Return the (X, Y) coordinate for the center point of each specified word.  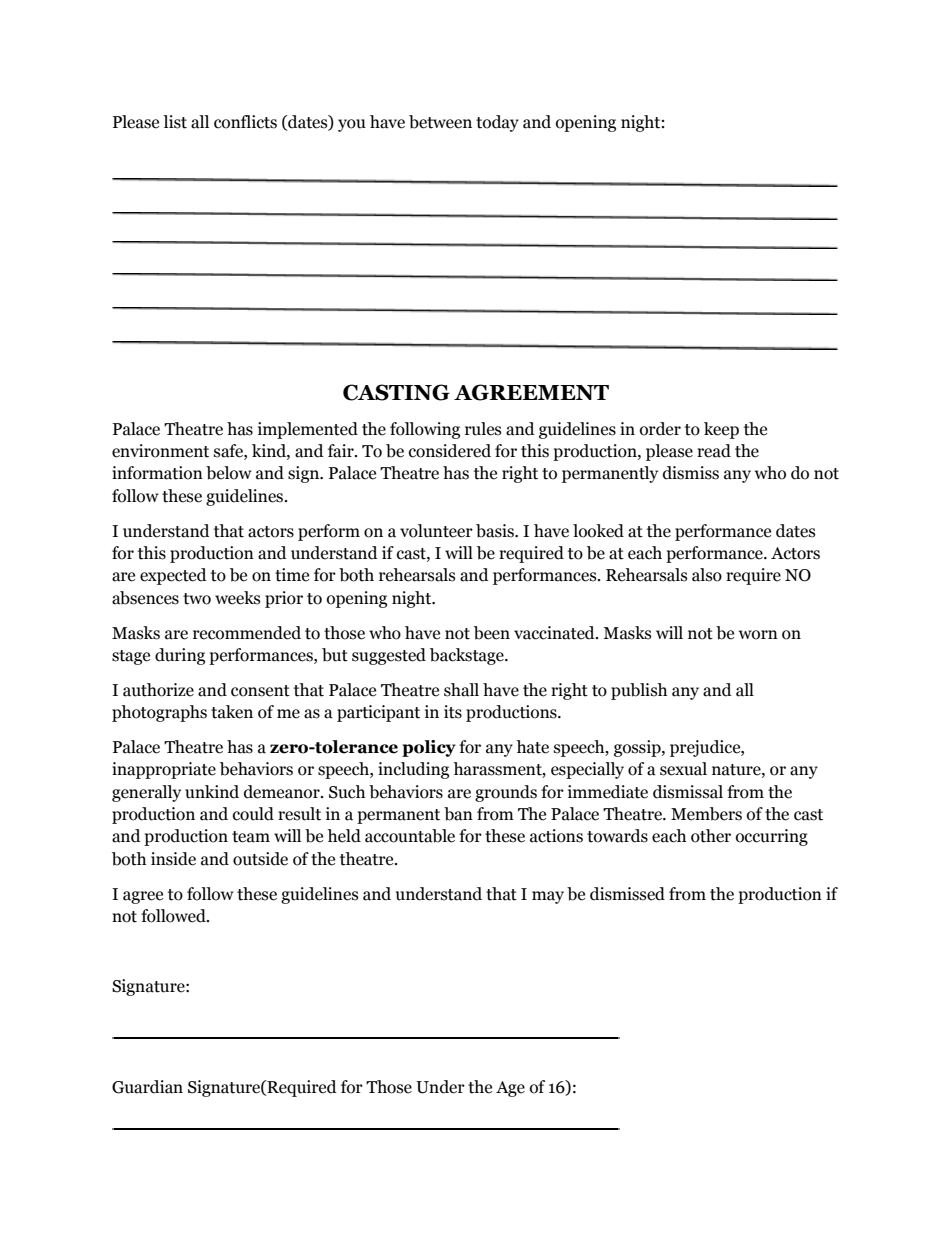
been (492, 633)
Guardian (147, 1087)
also (707, 575)
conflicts (245, 122)
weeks (237, 598)
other (711, 836)
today (497, 123)
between (440, 122)
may (548, 897)
